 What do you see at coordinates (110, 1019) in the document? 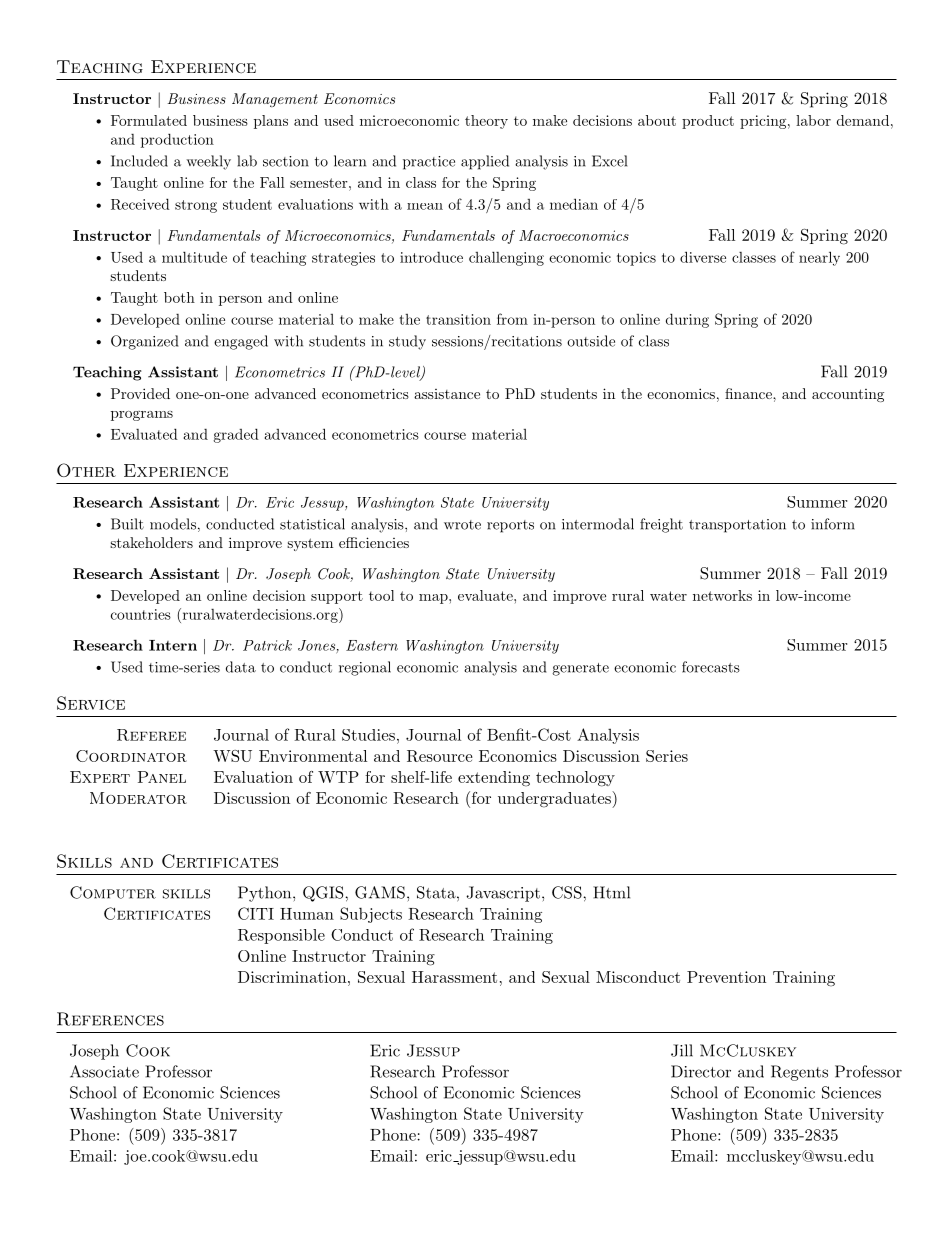
I see `References` at bounding box center [110, 1019].
